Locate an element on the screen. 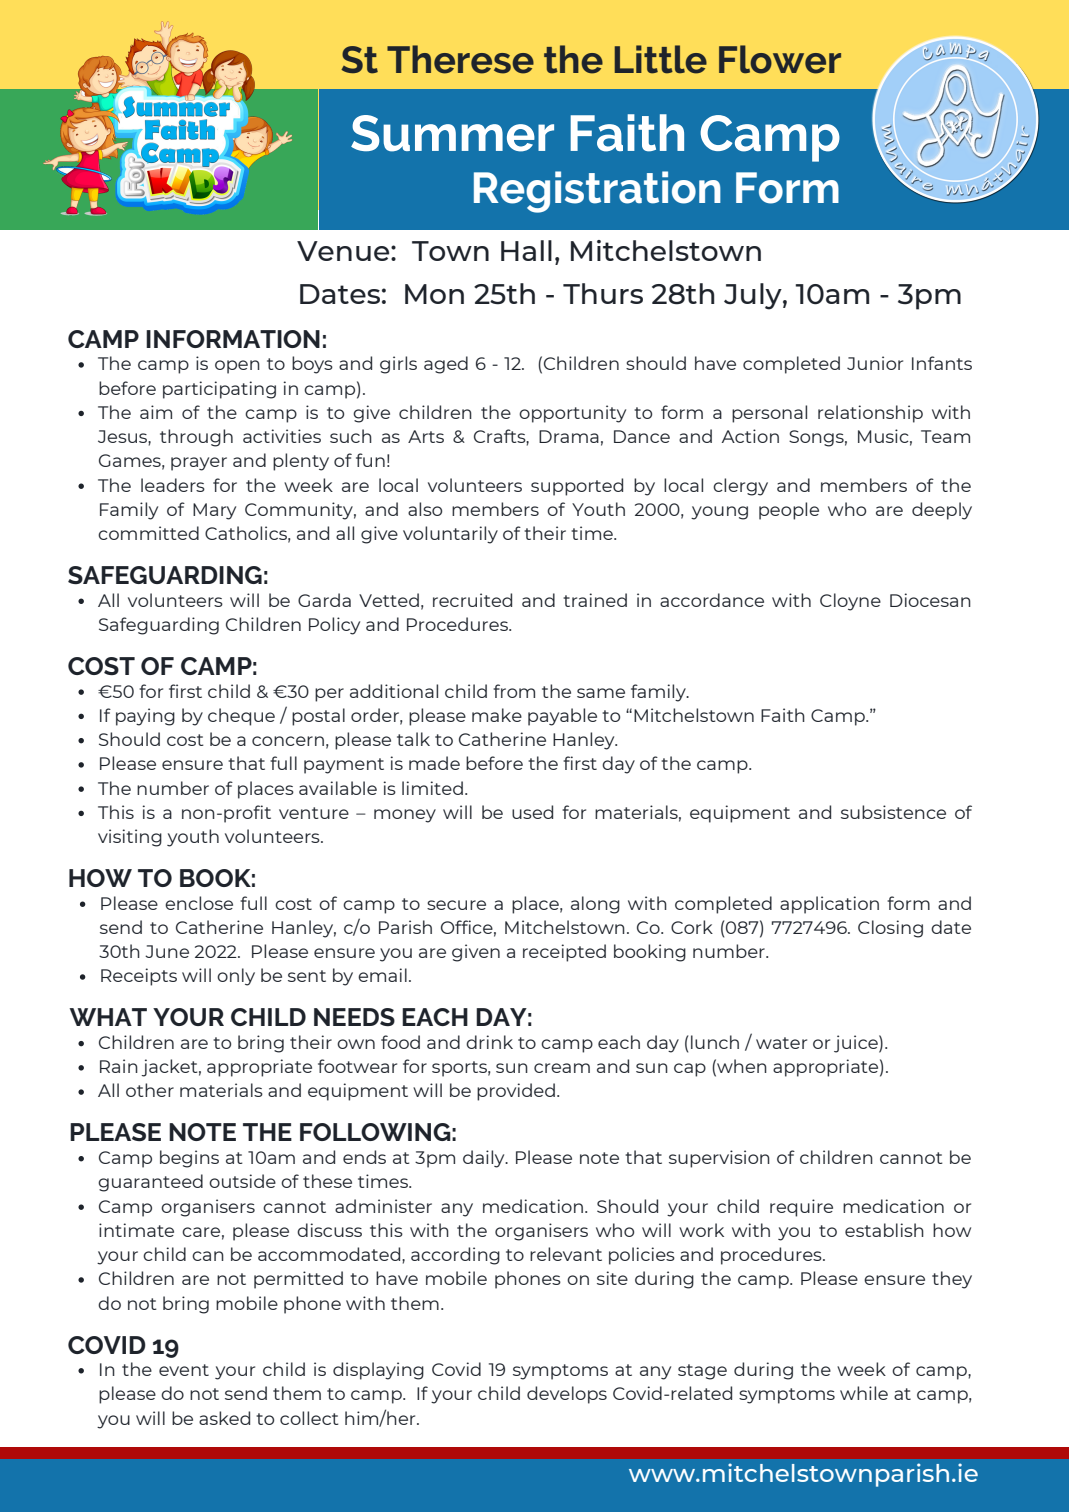  used is located at coordinates (532, 812).
